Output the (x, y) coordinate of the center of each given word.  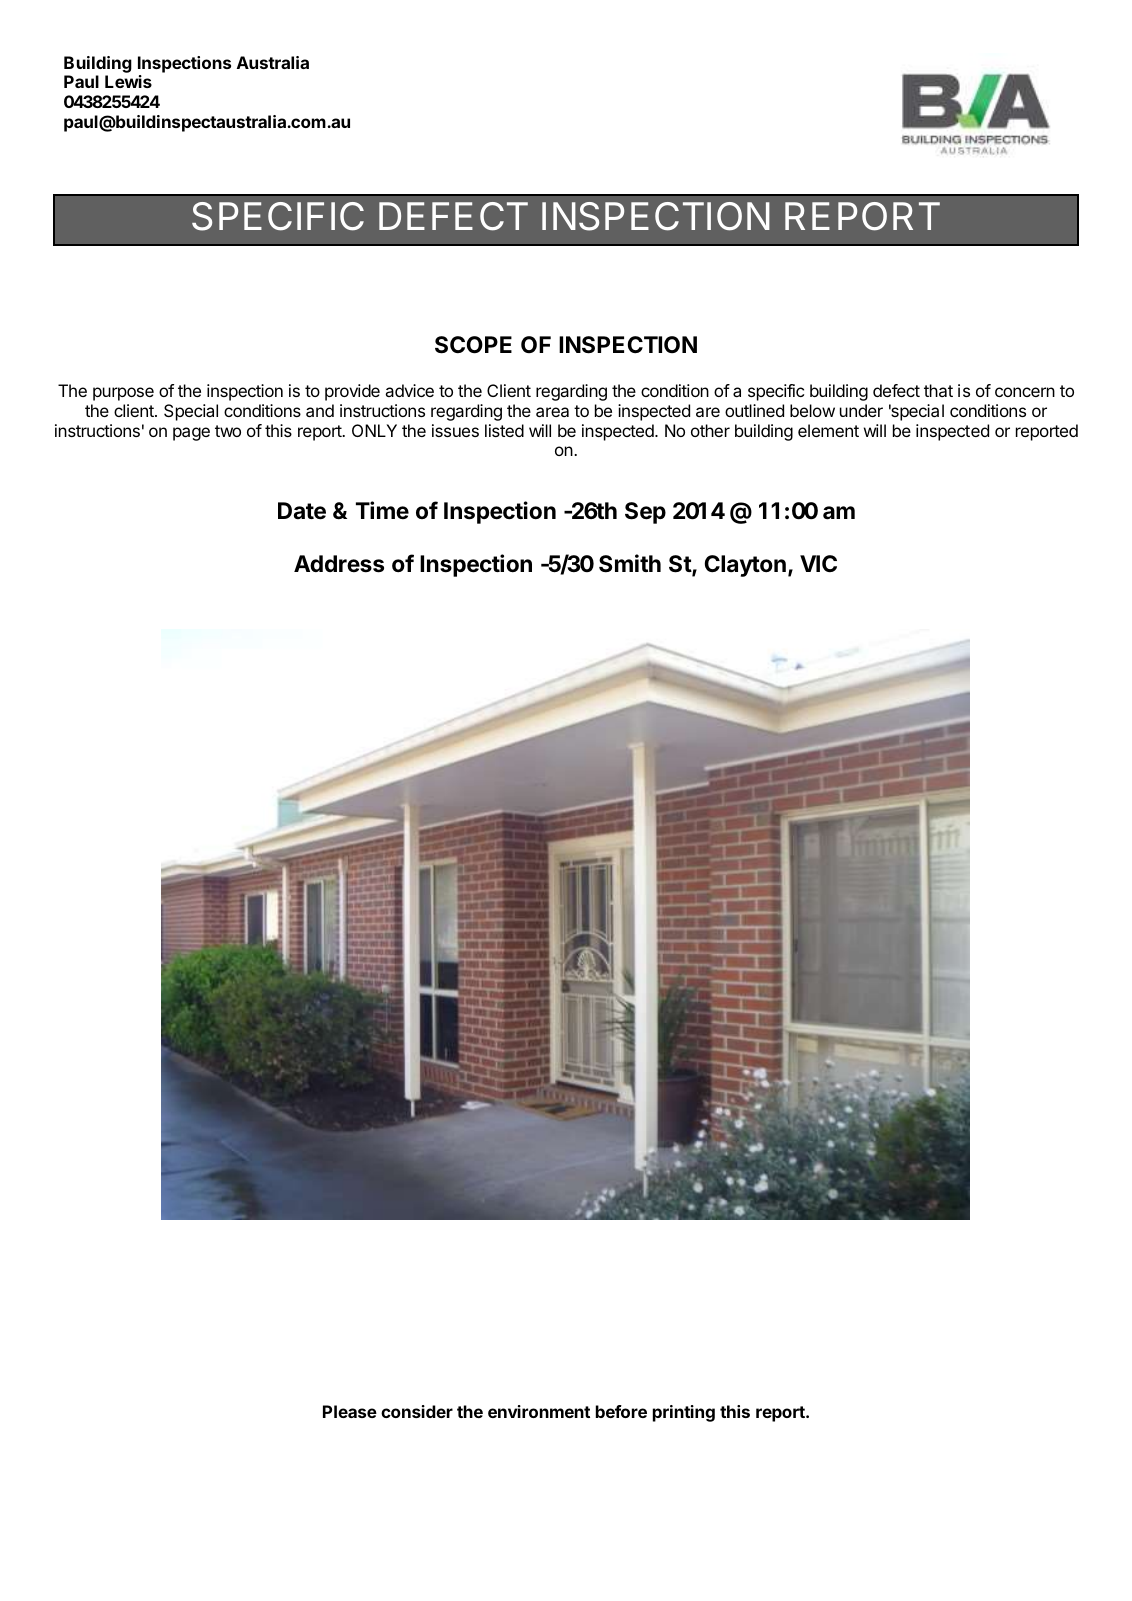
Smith (630, 563)
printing (684, 1413)
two (228, 431)
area (552, 412)
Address (339, 564)
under (861, 410)
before (621, 1411)
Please (350, 1411)
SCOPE (473, 345)
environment (539, 1411)
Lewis (128, 81)
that (938, 390)
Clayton (745, 566)
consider (417, 1411)
